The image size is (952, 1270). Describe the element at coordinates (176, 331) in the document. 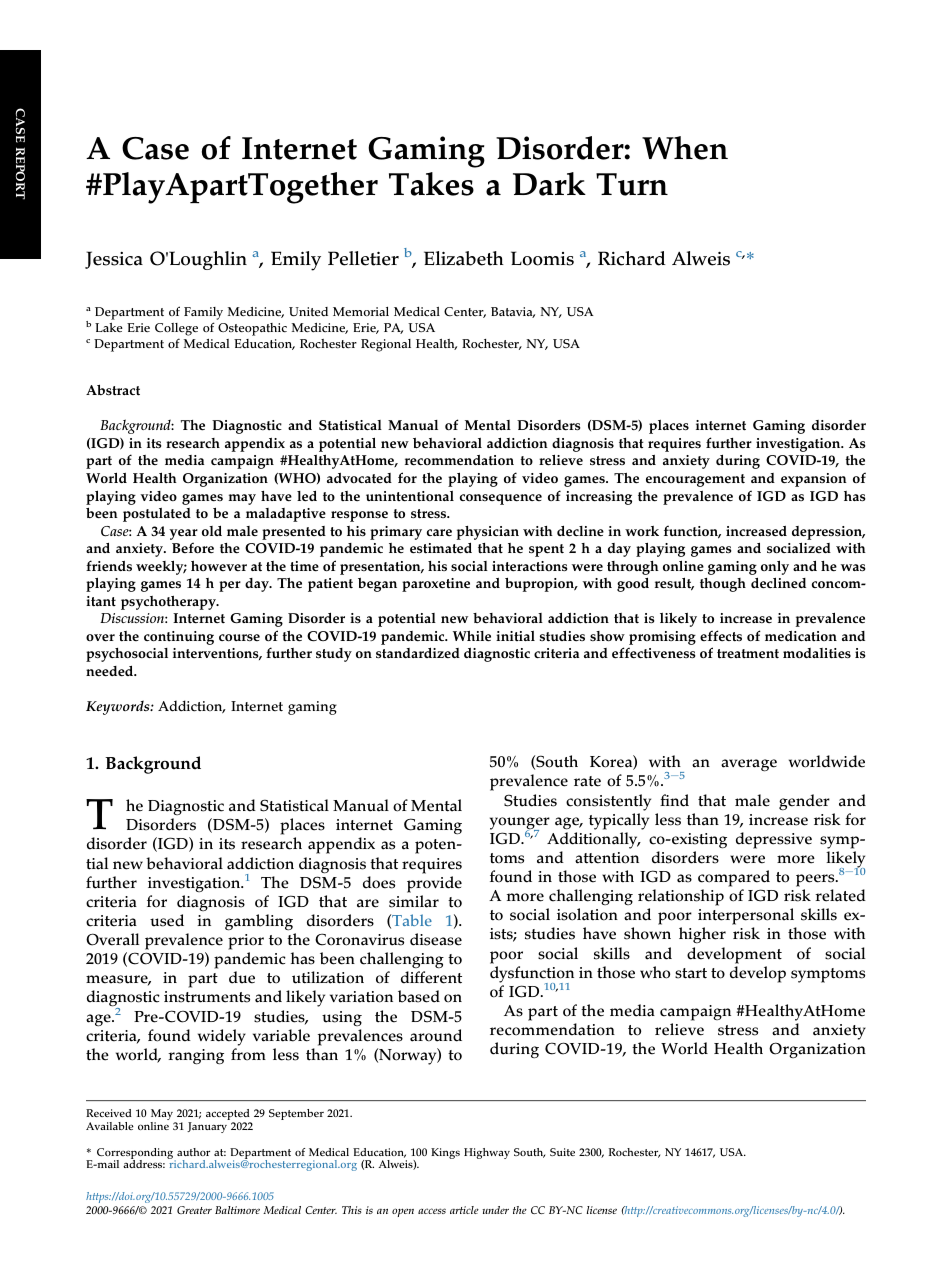

I see `College` at that location.
